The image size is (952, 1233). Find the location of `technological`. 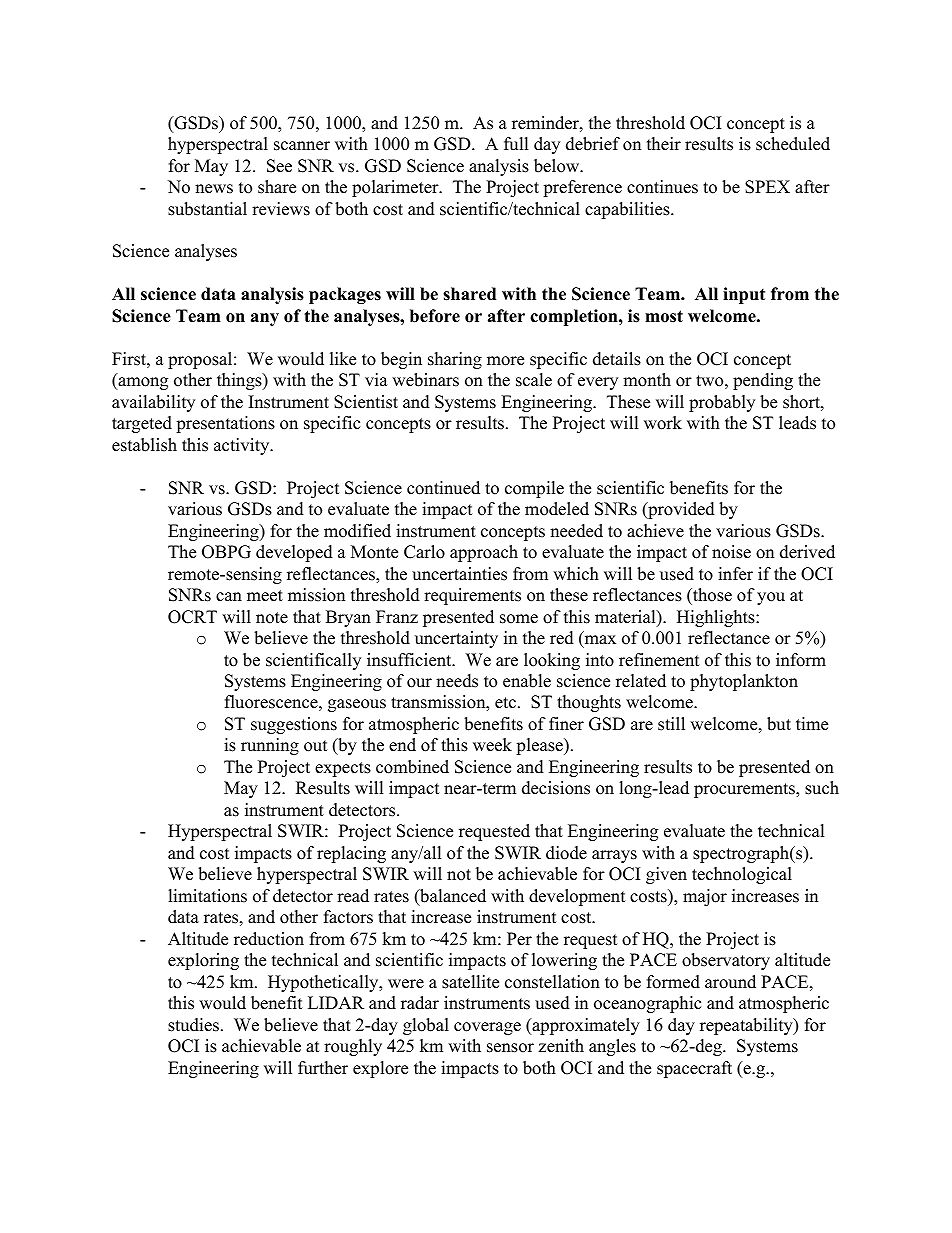

technological is located at coordinates (742, 875).
